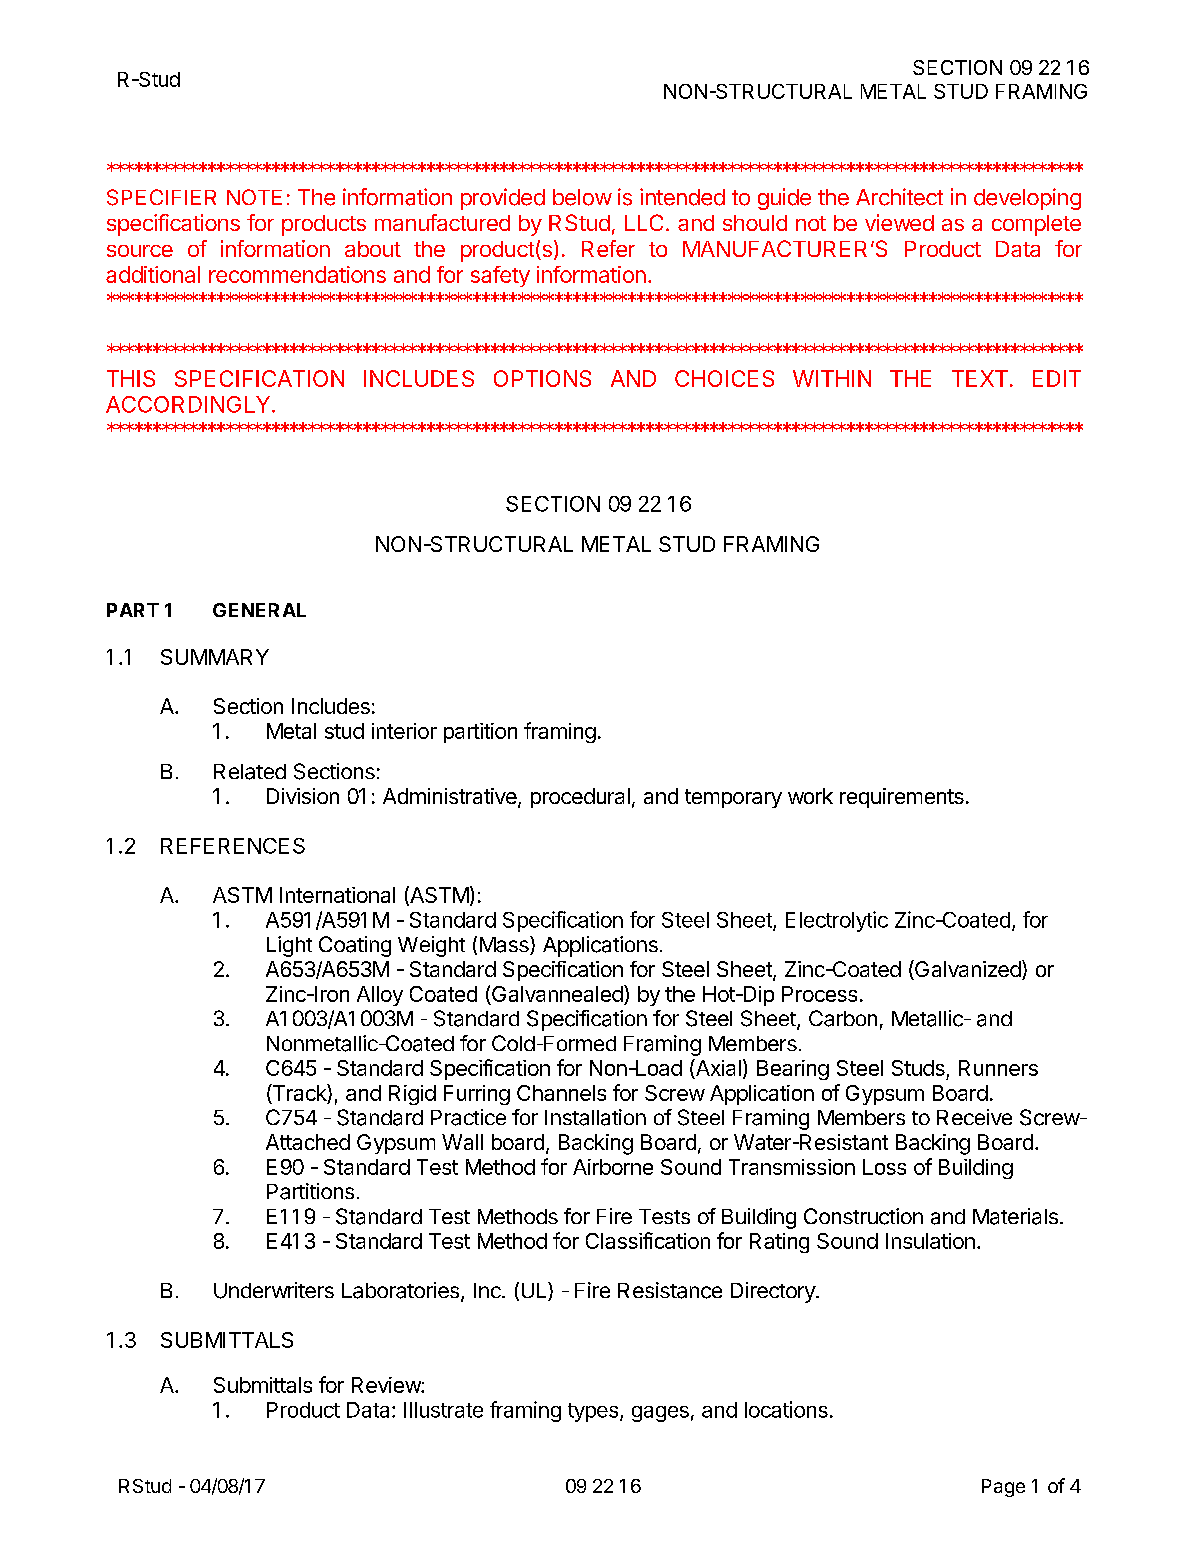 This page has height=1548, width=1196. I want to click on procedural, so click(580, 798).
